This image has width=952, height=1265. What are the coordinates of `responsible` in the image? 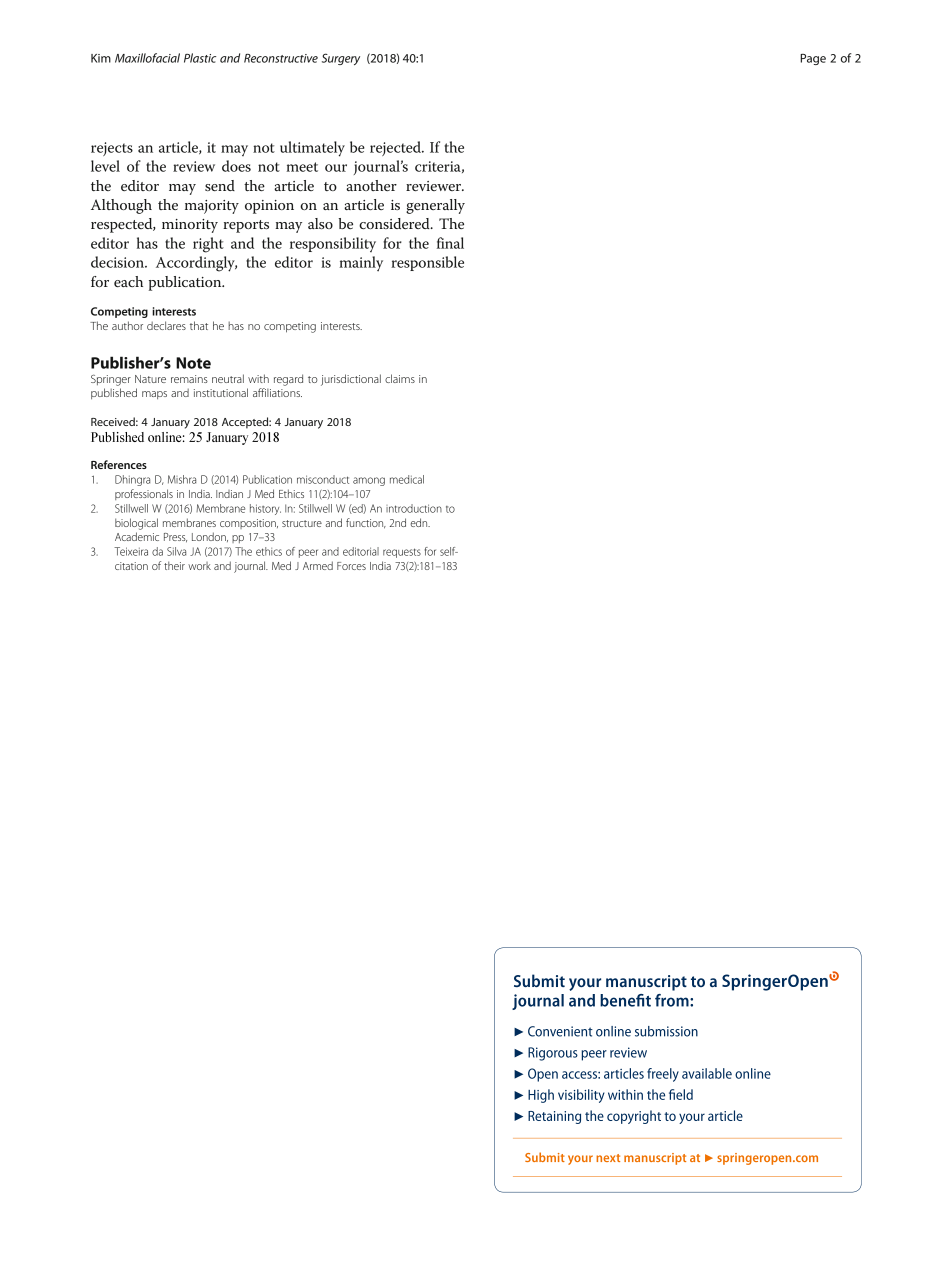 It's located at (427, 263).
